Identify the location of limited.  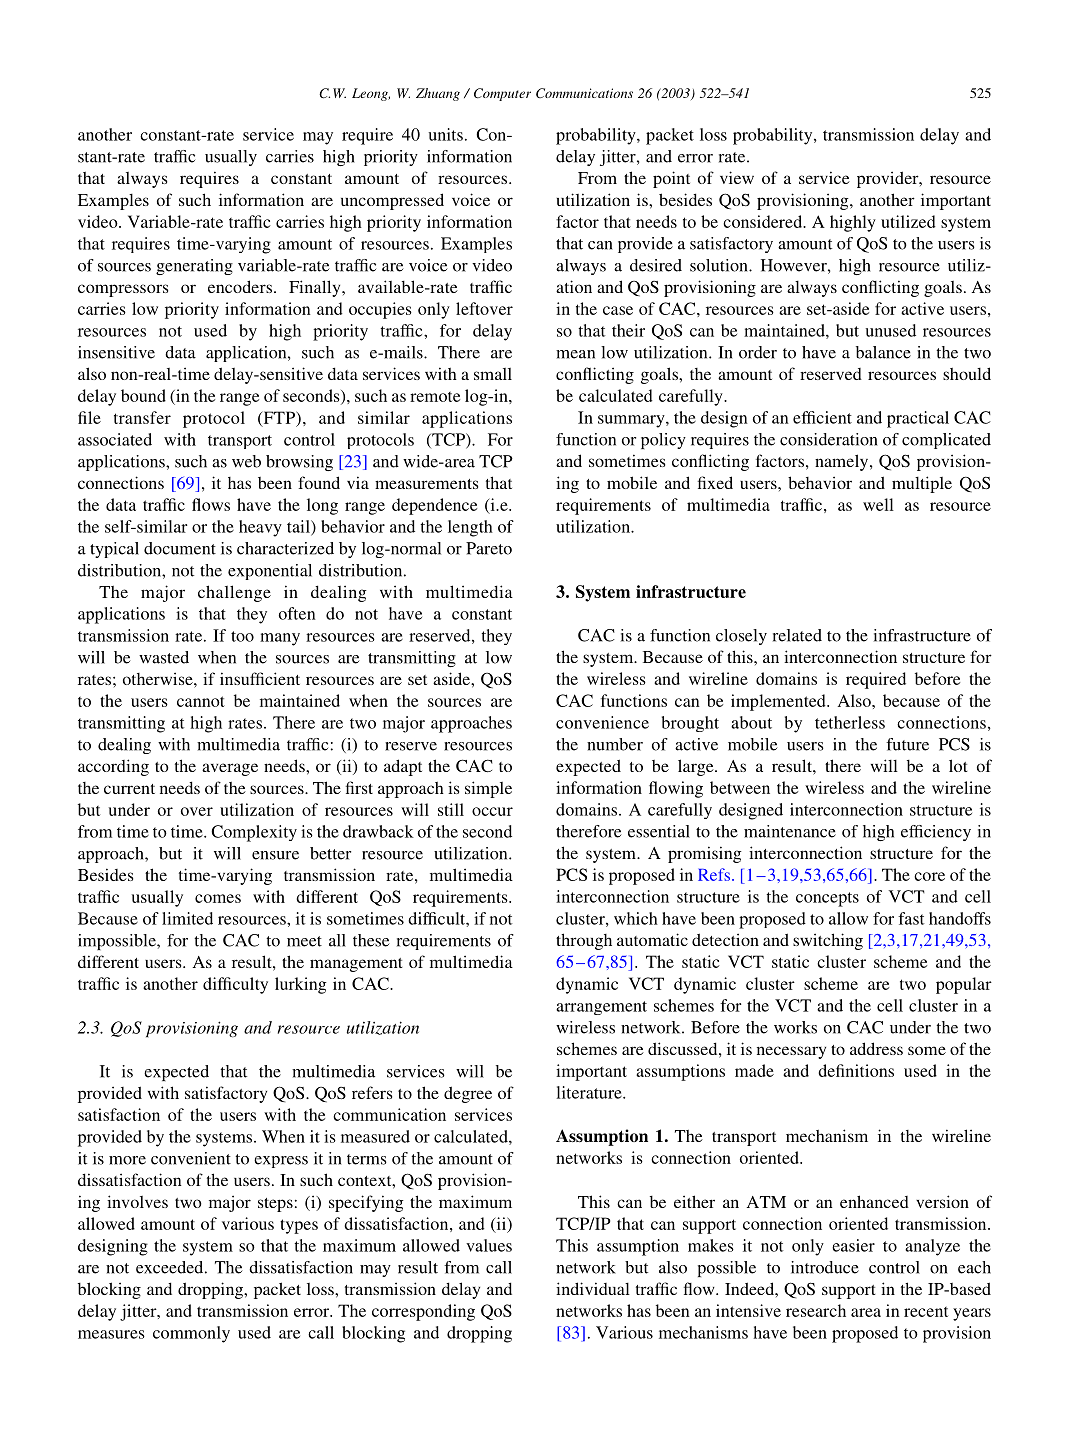
(187, 918).
